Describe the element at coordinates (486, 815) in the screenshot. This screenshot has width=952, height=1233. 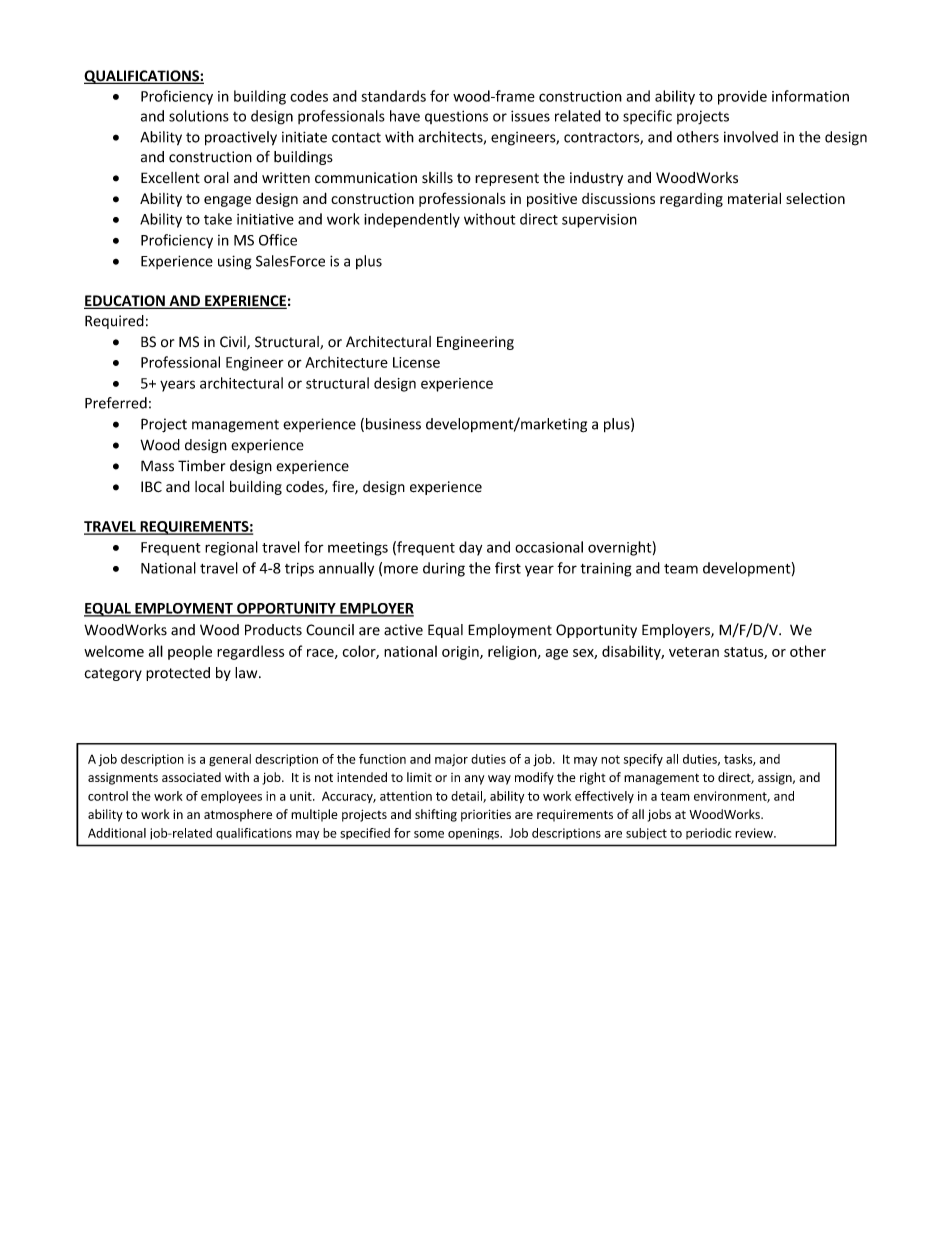
I see `priorities` at that location.
